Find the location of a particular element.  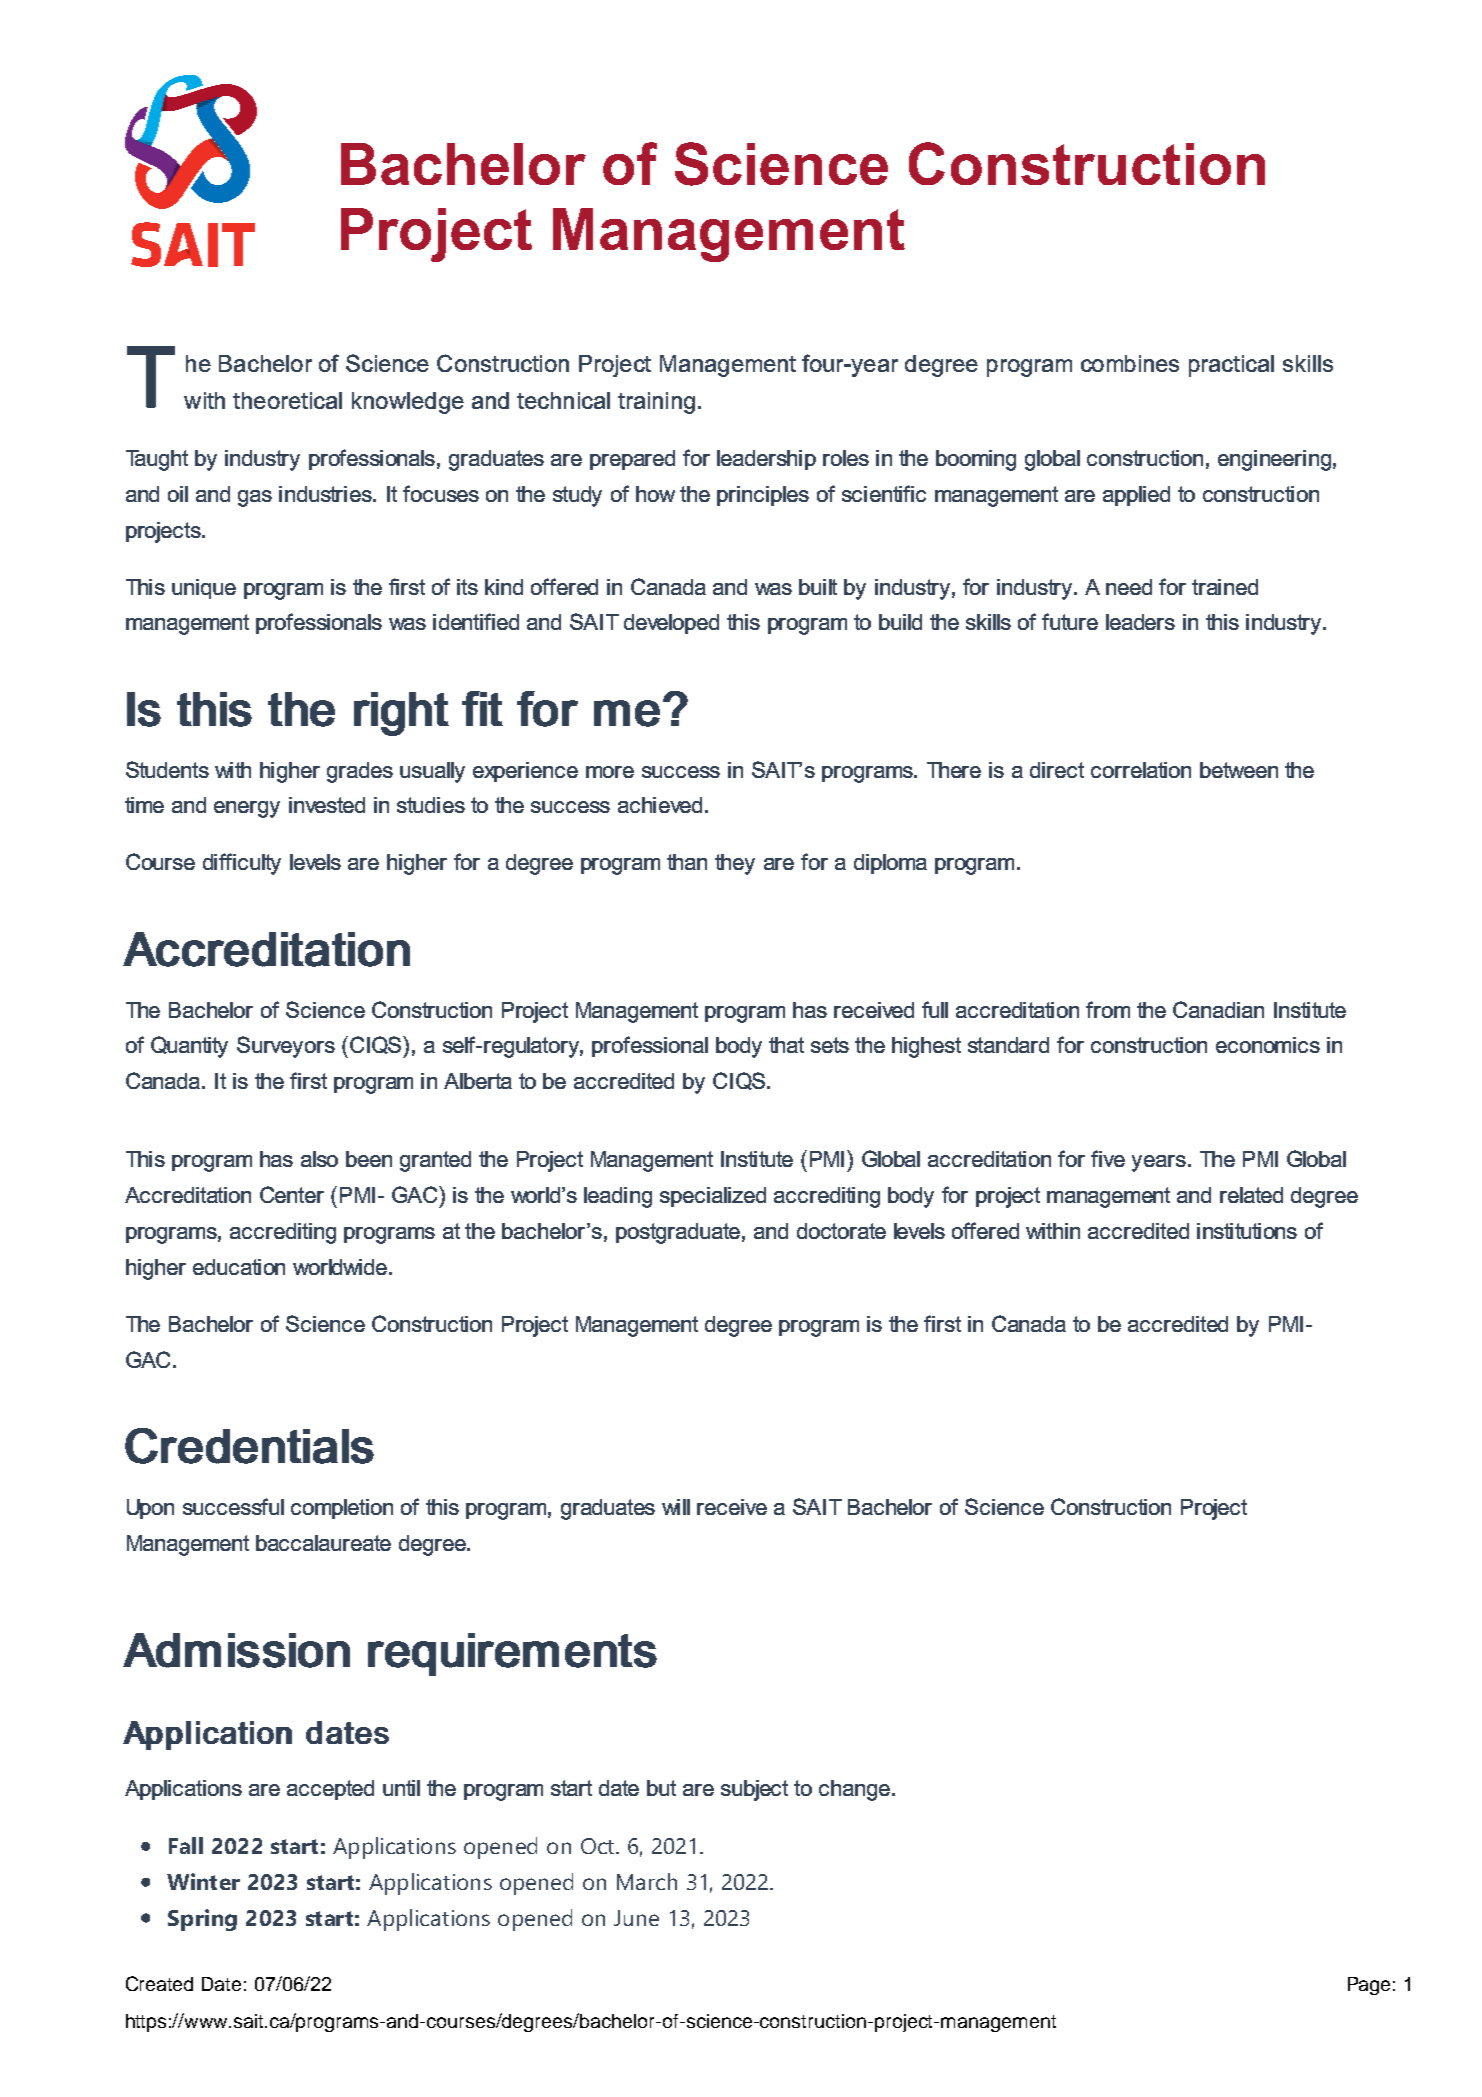

June is located at coordinates (636, 1918).
